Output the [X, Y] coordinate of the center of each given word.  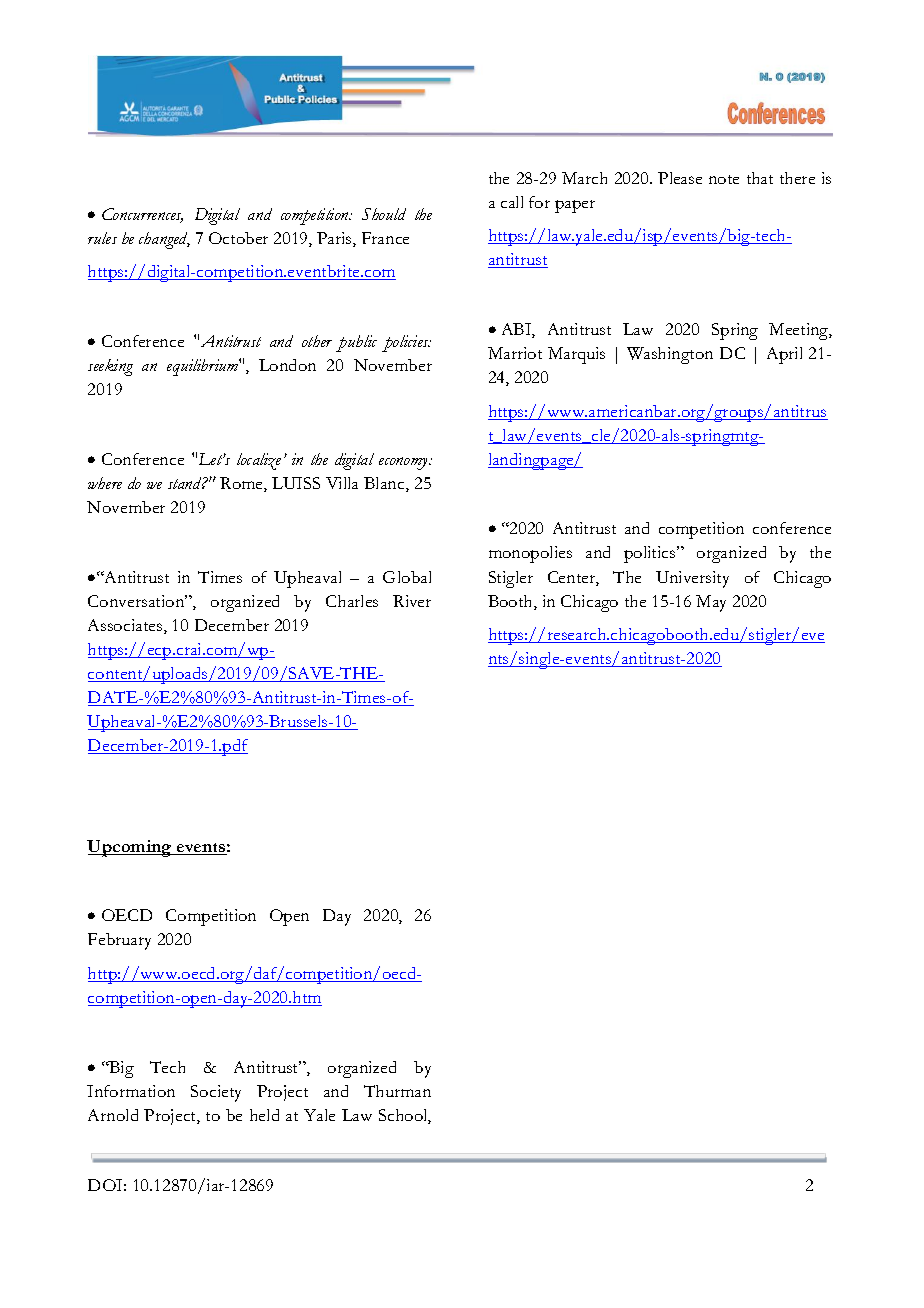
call [512, 202]
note [724, 179]
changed [164, 240]
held [264, 1115]
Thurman [397, 1091]
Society [216, 1093]
